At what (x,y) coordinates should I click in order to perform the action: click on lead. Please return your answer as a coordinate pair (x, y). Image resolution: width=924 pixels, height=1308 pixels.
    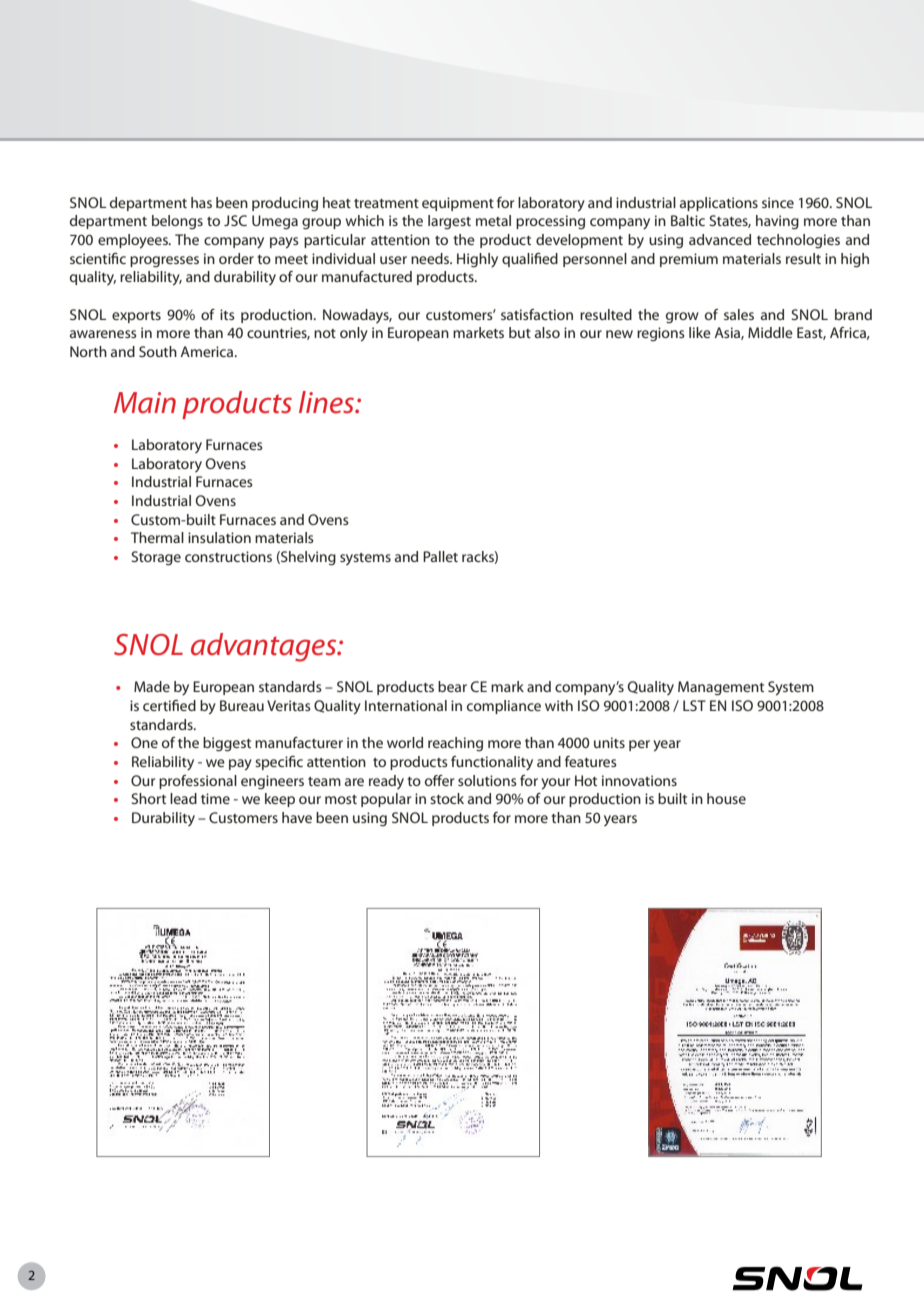
    Looking at the image, I should click on (183, 798).
